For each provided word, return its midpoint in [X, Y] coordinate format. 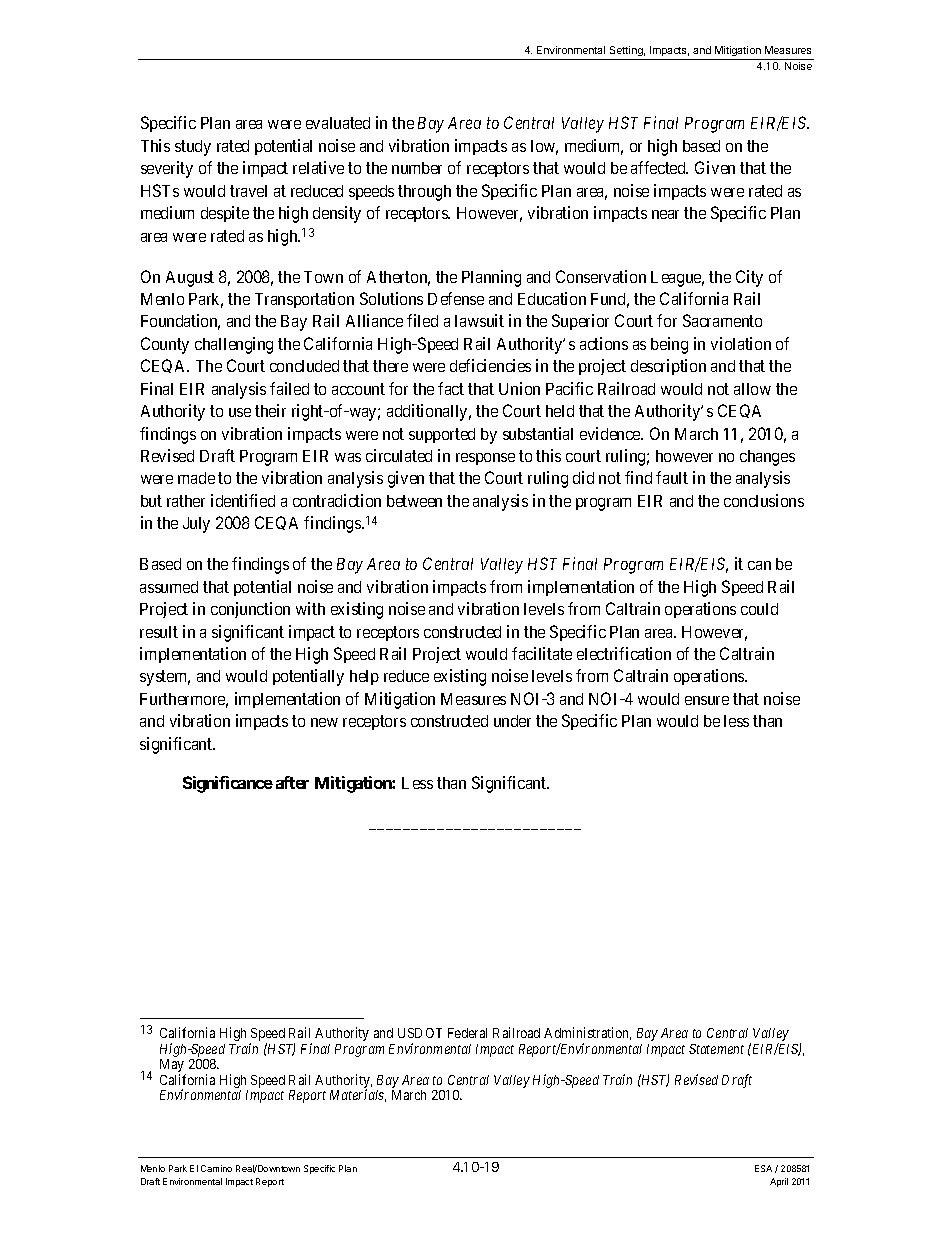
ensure [707, 700]
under [512, 721]
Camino [216, 1168]
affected [659, 167]
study [193, 148]
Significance [228, 784]
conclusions [764, 500]
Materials [358, 1095]
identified [243, 500]
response [485, 459]
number [417, 168]
